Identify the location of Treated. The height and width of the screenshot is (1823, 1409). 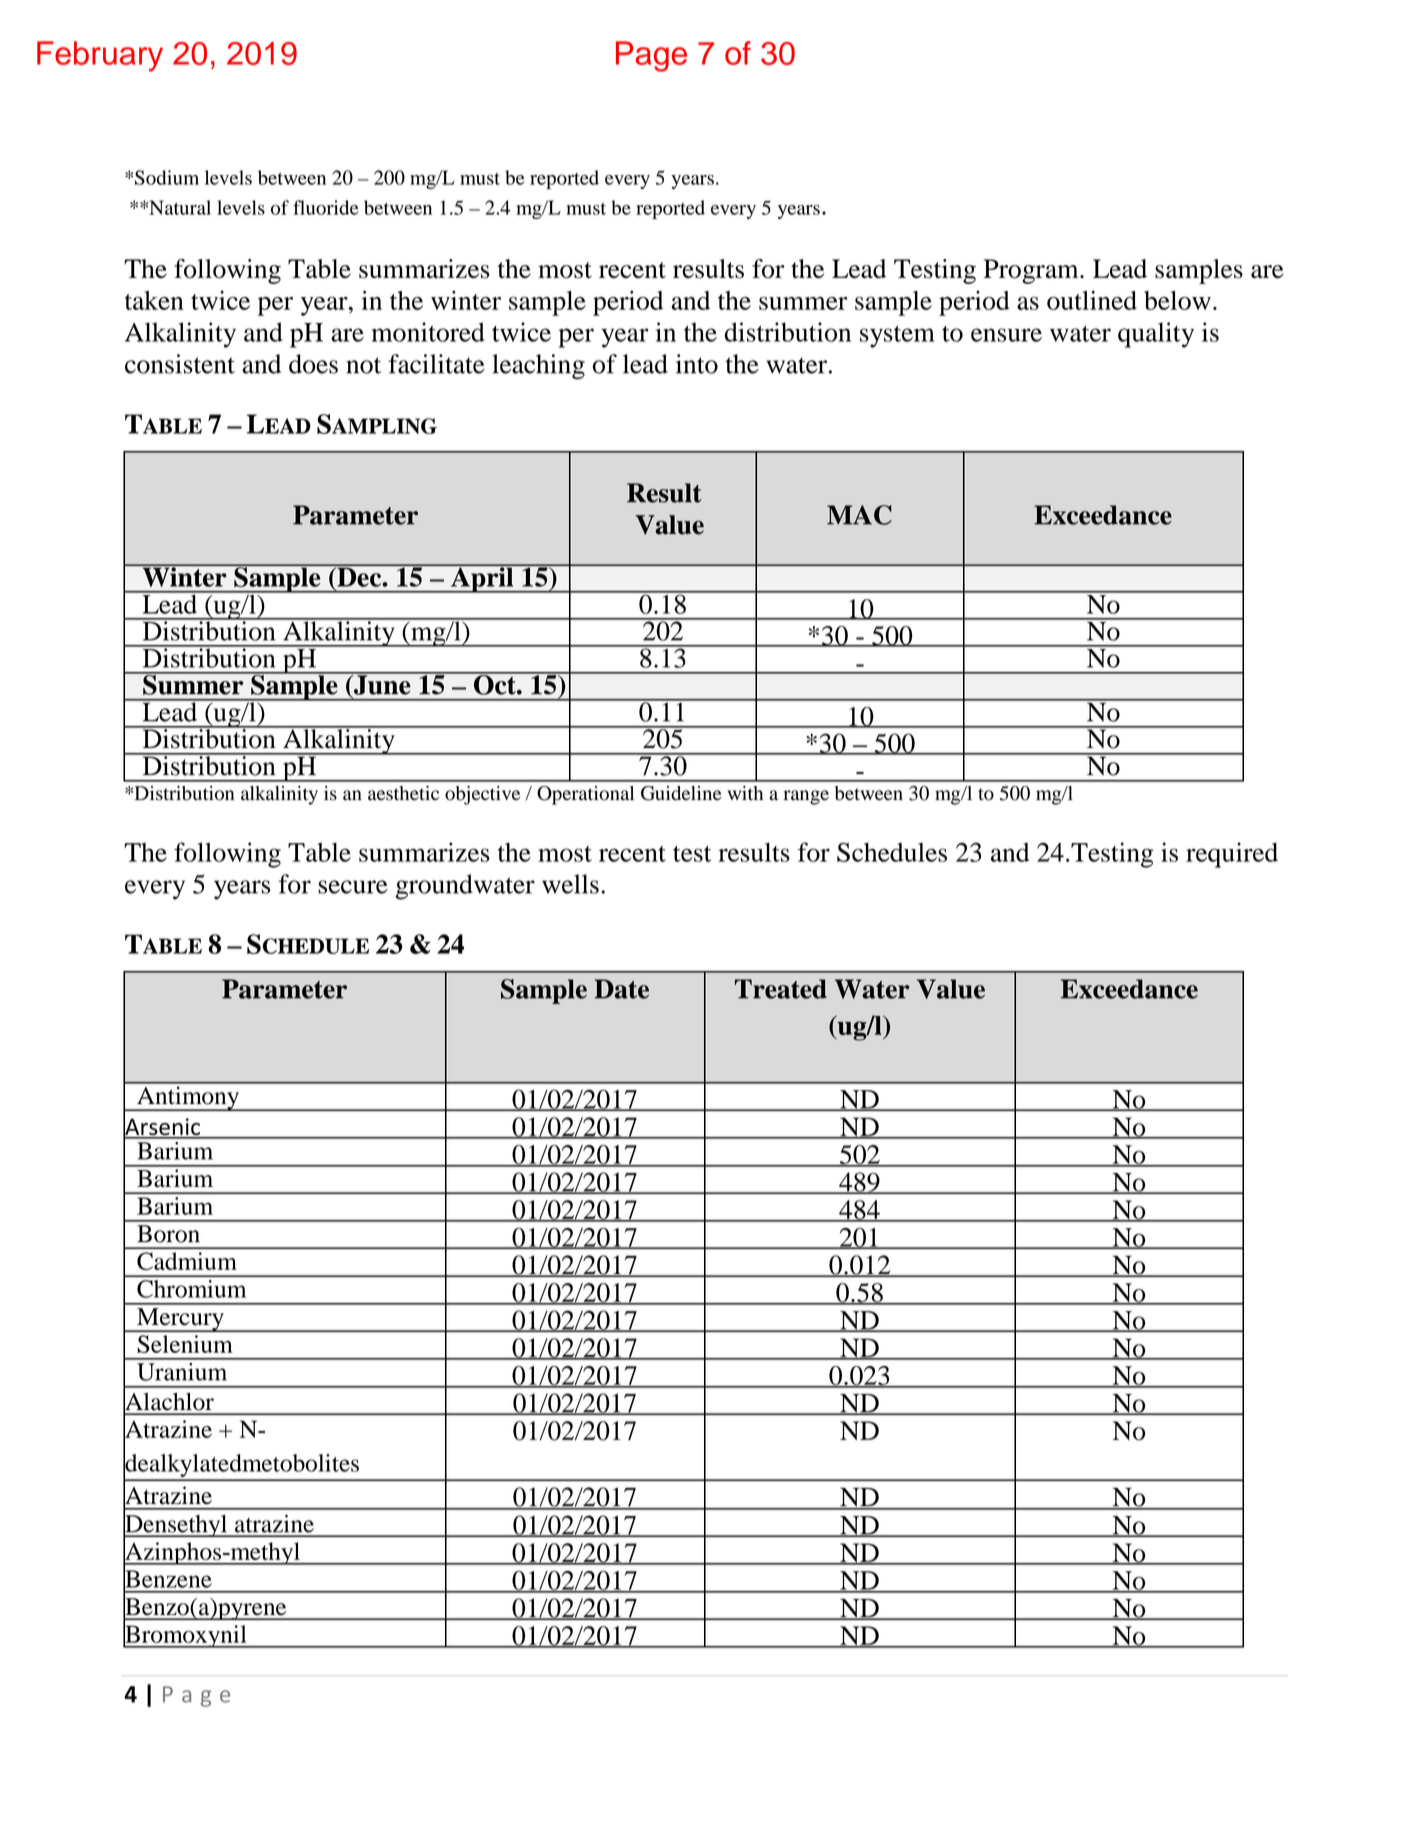
(781, 989).
